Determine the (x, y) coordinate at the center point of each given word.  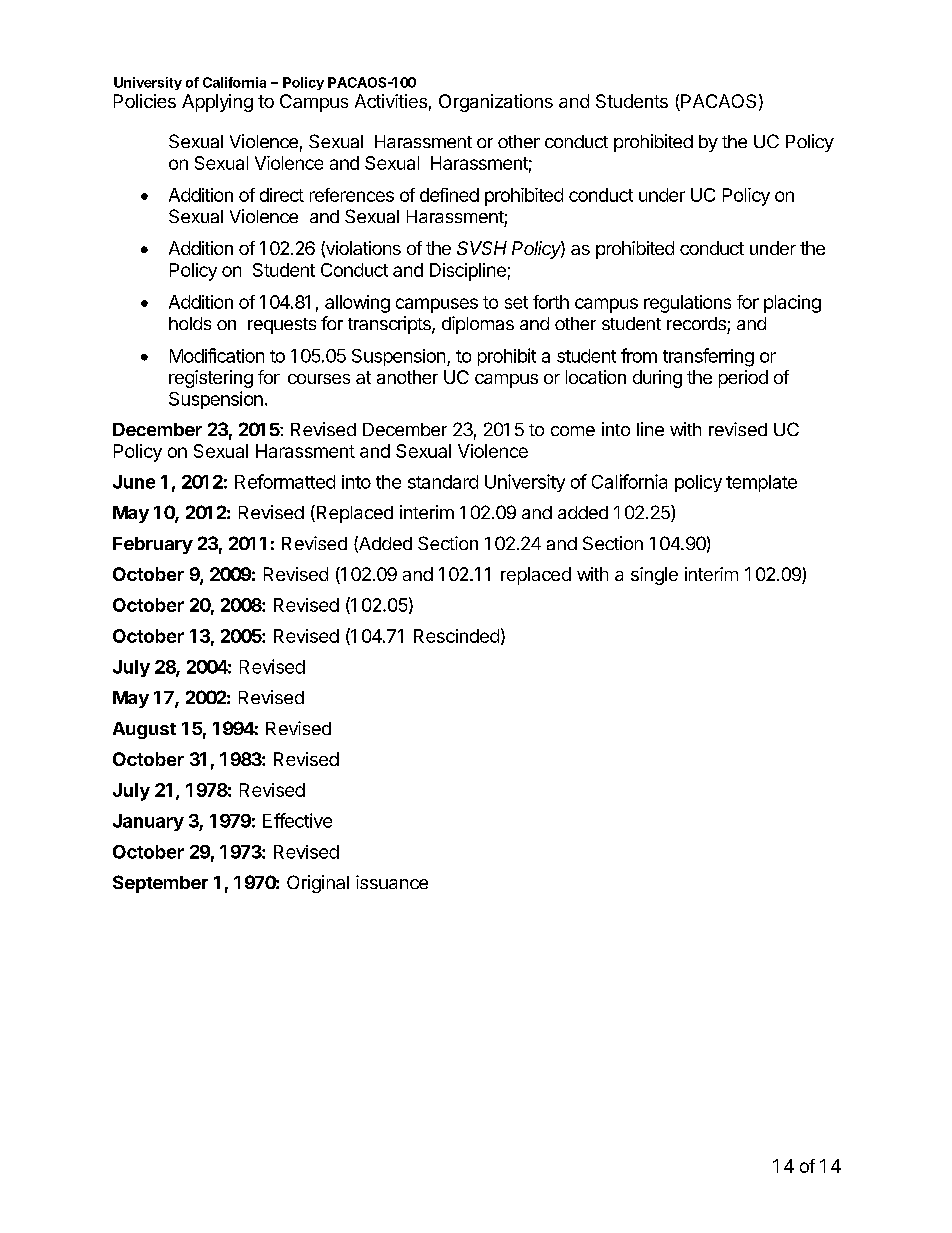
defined (449, 195)
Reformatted (285, 481)
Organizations (496, 103)
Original (318, 884)
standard (443, 482)
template (761, 483)
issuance (392, 882)
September (160, 884)
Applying (217, 103)
